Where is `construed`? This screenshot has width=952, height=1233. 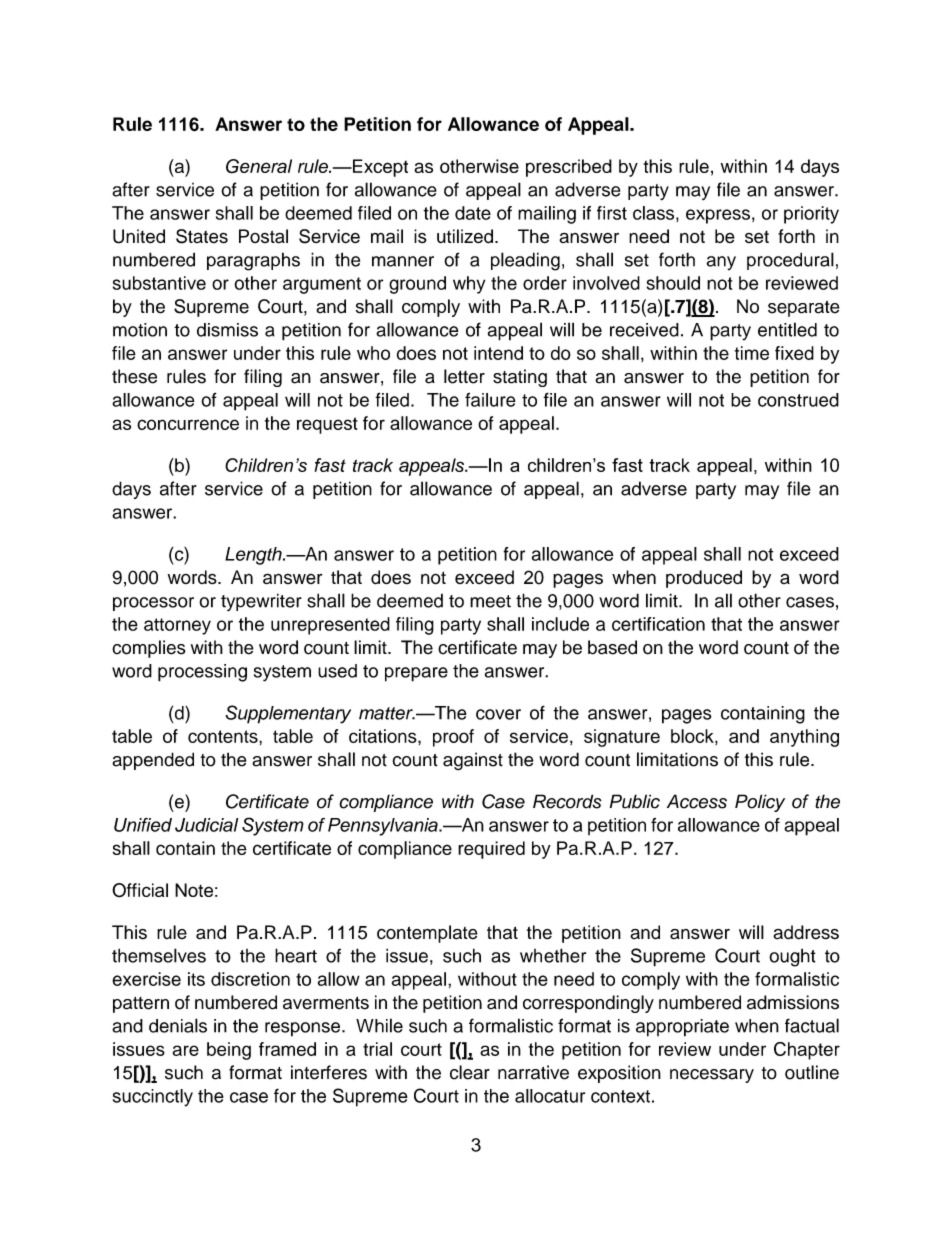 construed is located at coordinates (798, 400).
